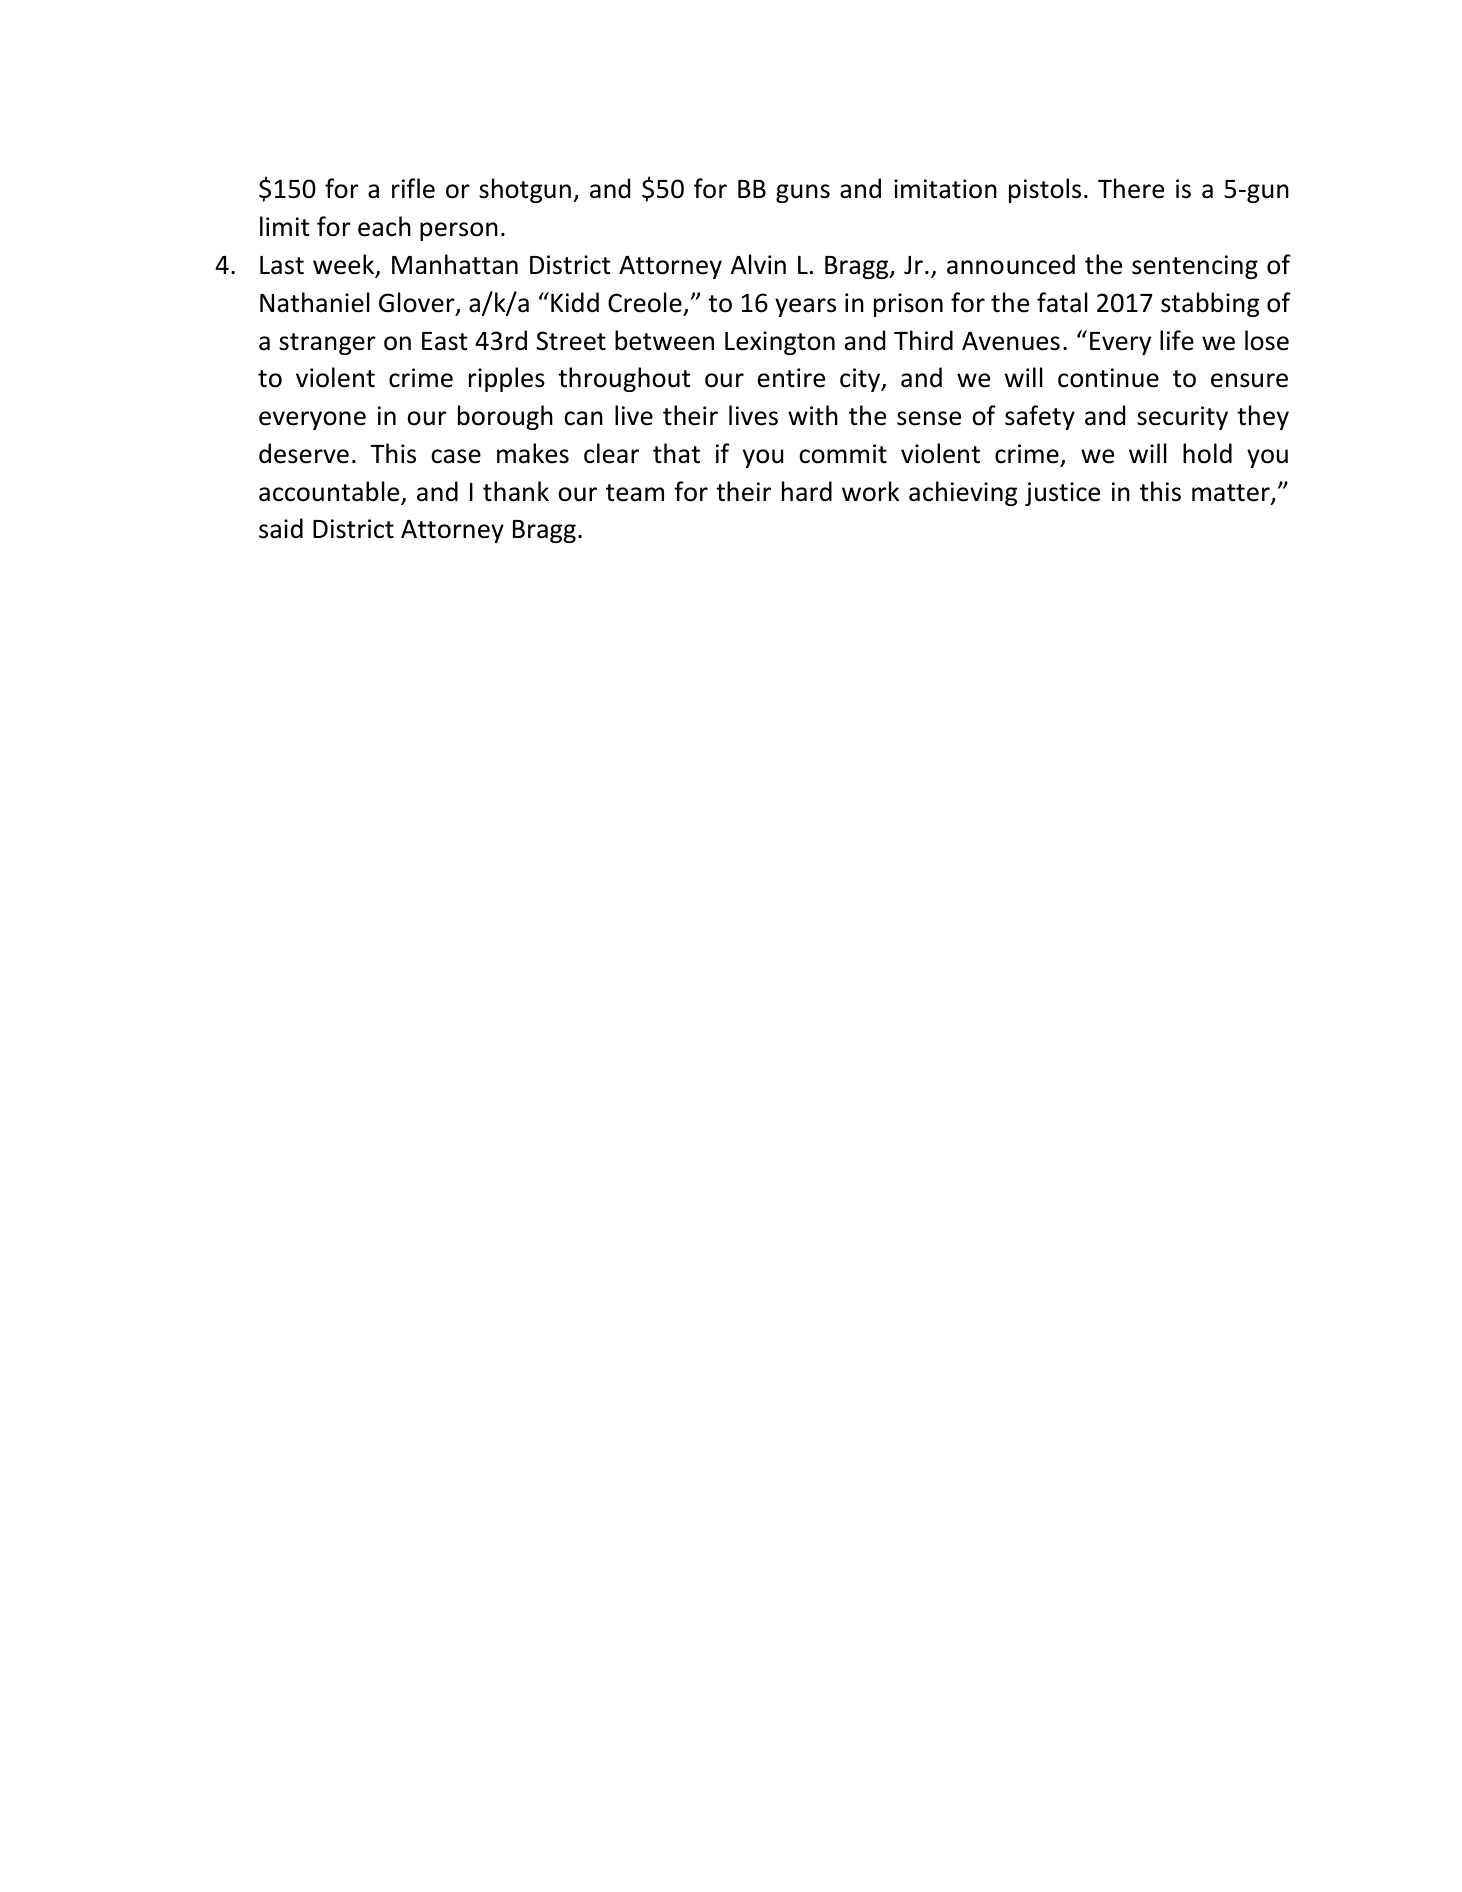 The width and height of the image is (1462, 1892). Describe the element at coordinates (803, 193) in the image. I see `guns` at that location.
